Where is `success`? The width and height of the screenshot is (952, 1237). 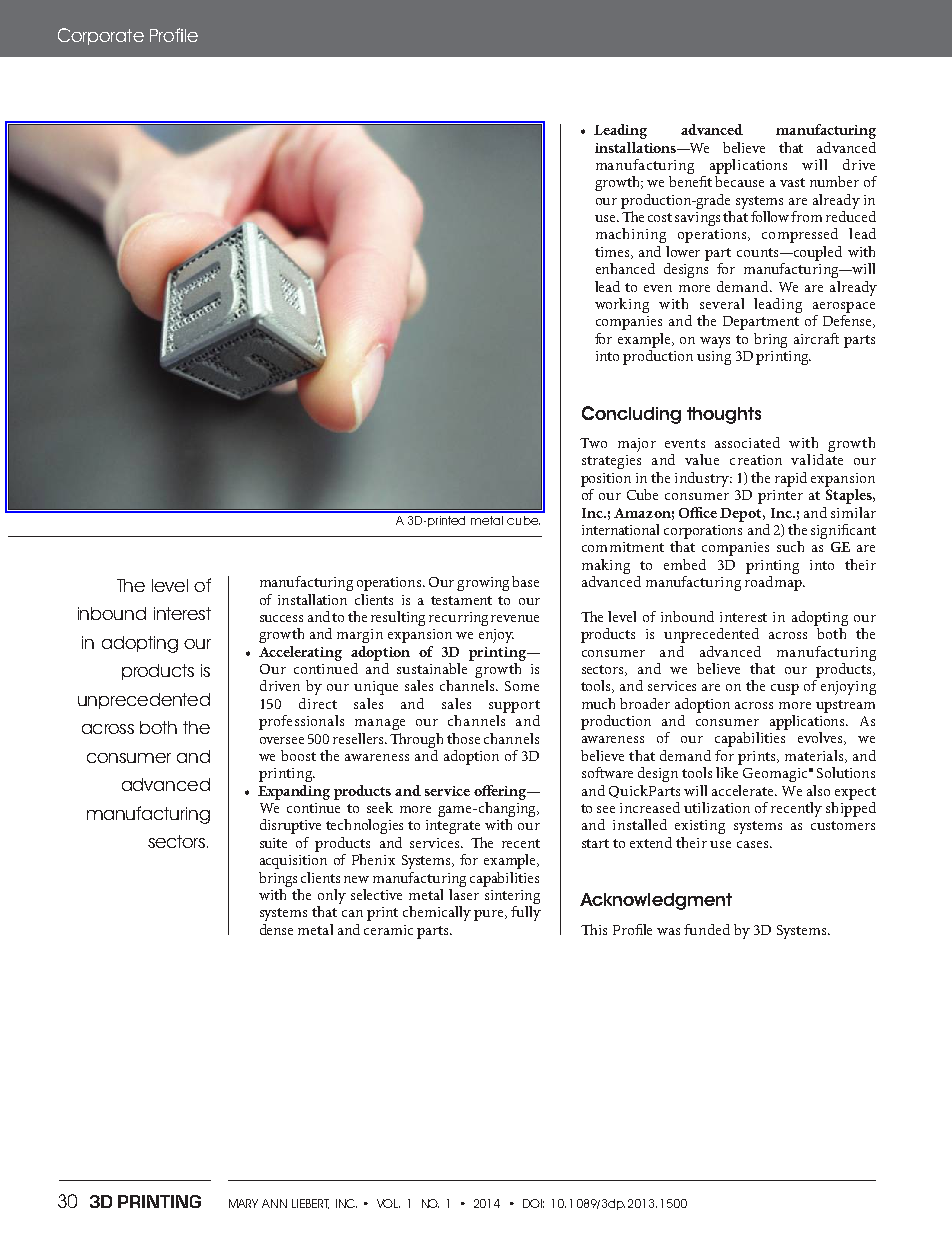
success is located at coordinates (281, 618).
